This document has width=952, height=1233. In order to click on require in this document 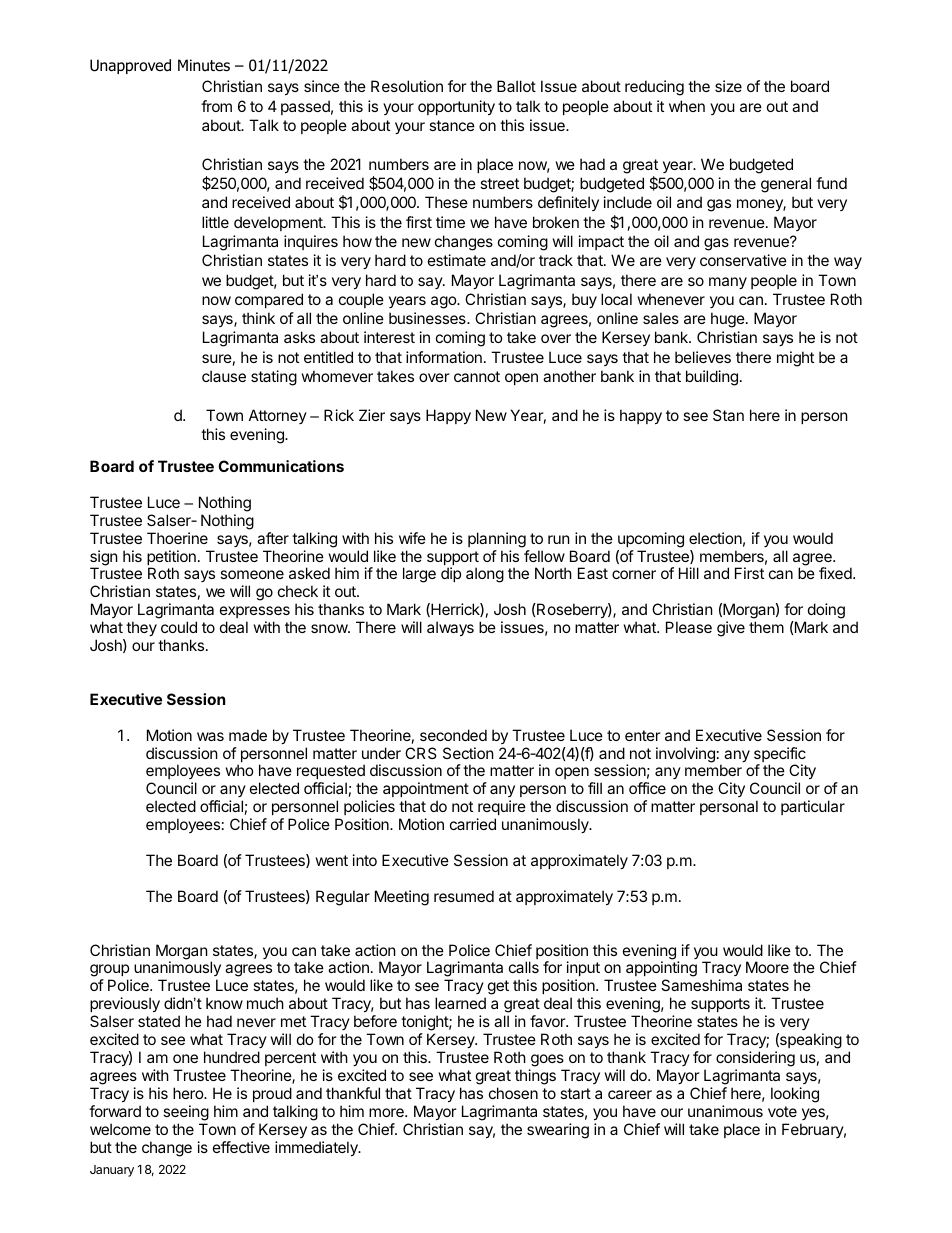, I will do `click(502, 807)`.
